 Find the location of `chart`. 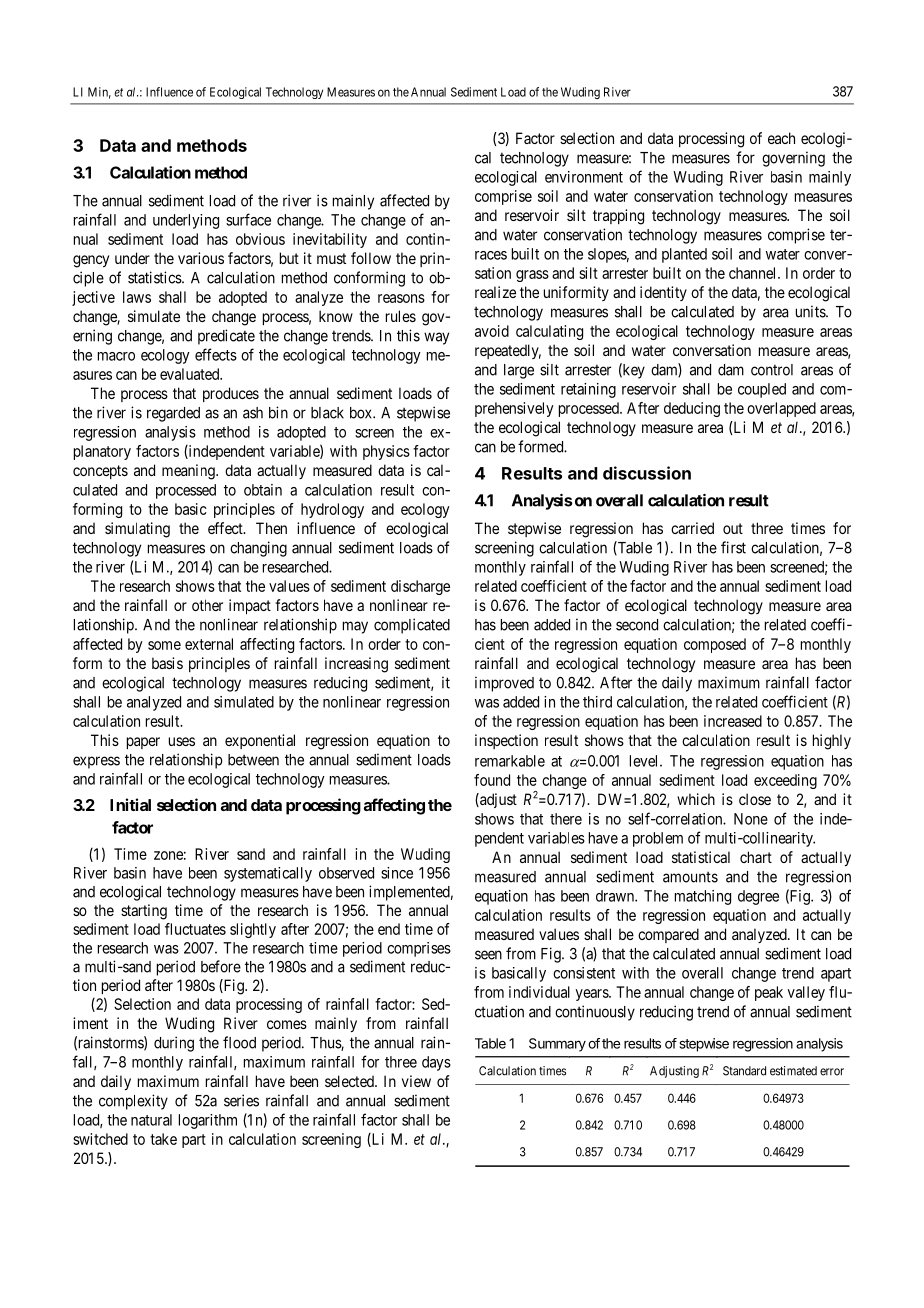

chart is located at coordinates (756, 857).
